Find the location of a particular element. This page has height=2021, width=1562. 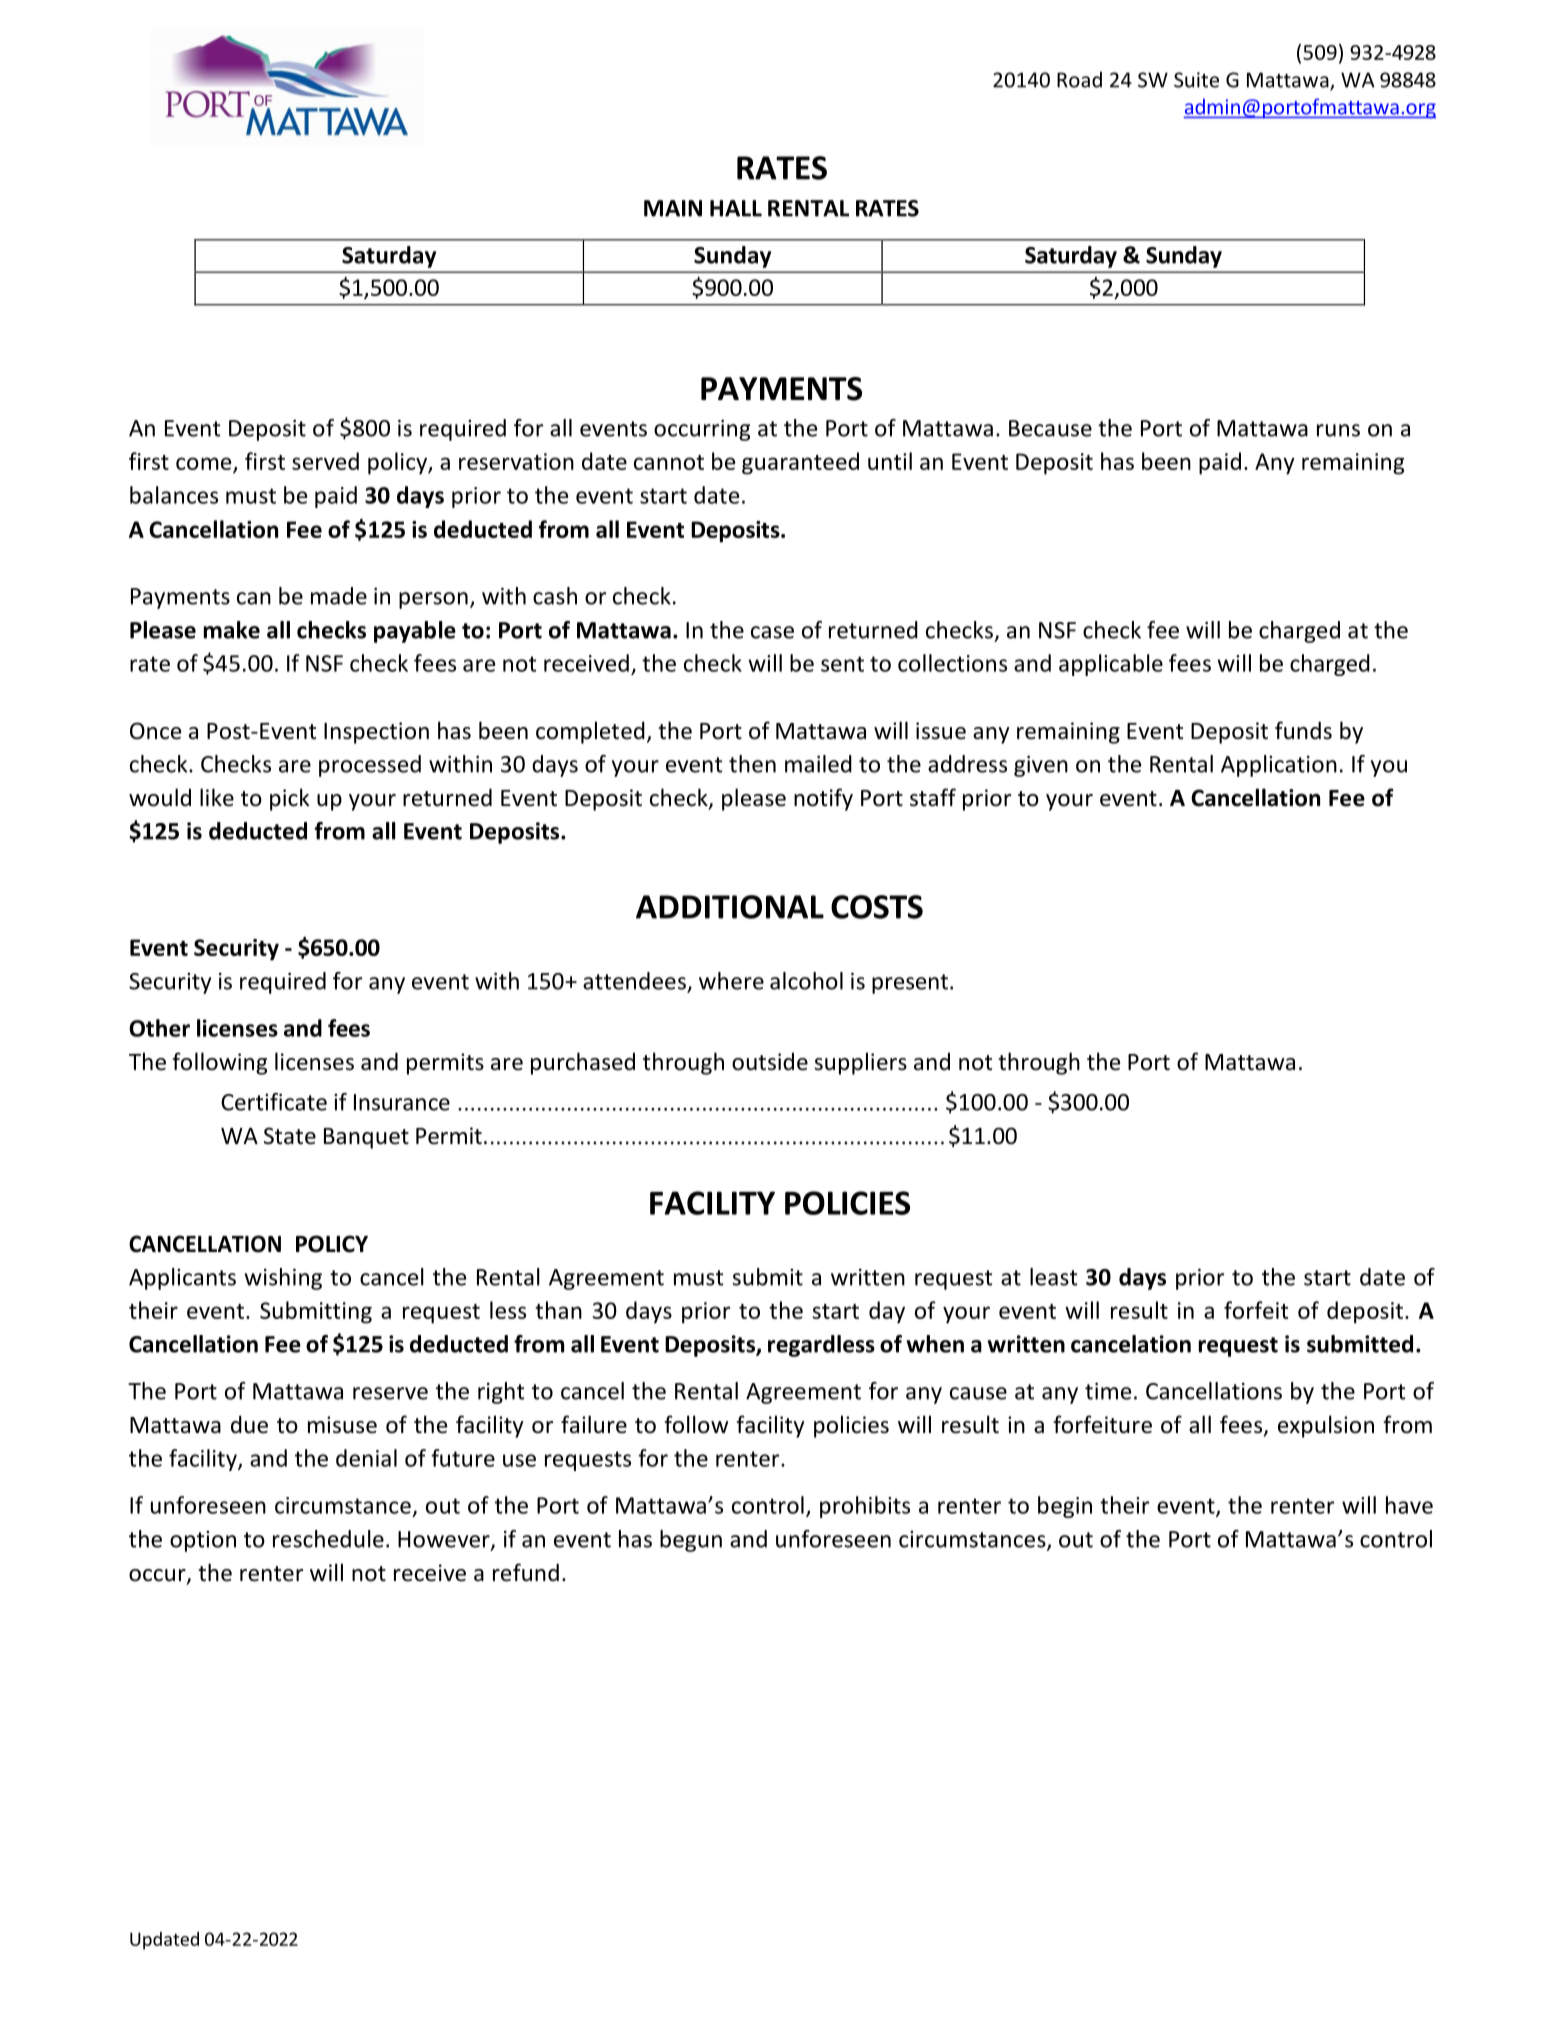

HALL is located at coordinates (736, 208).
